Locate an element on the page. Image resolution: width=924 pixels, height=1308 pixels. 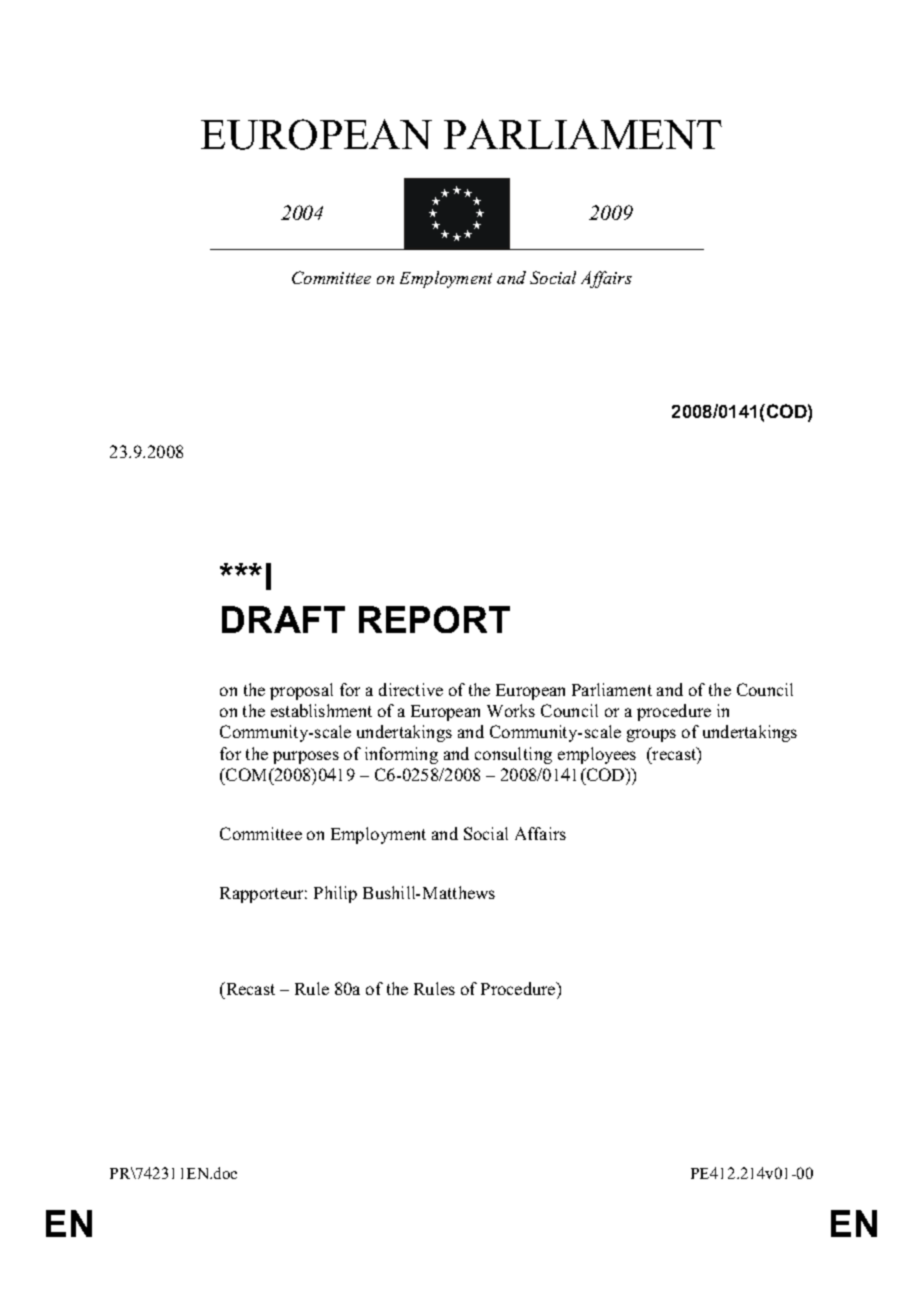
groups is located at coordinates (651, 735).
